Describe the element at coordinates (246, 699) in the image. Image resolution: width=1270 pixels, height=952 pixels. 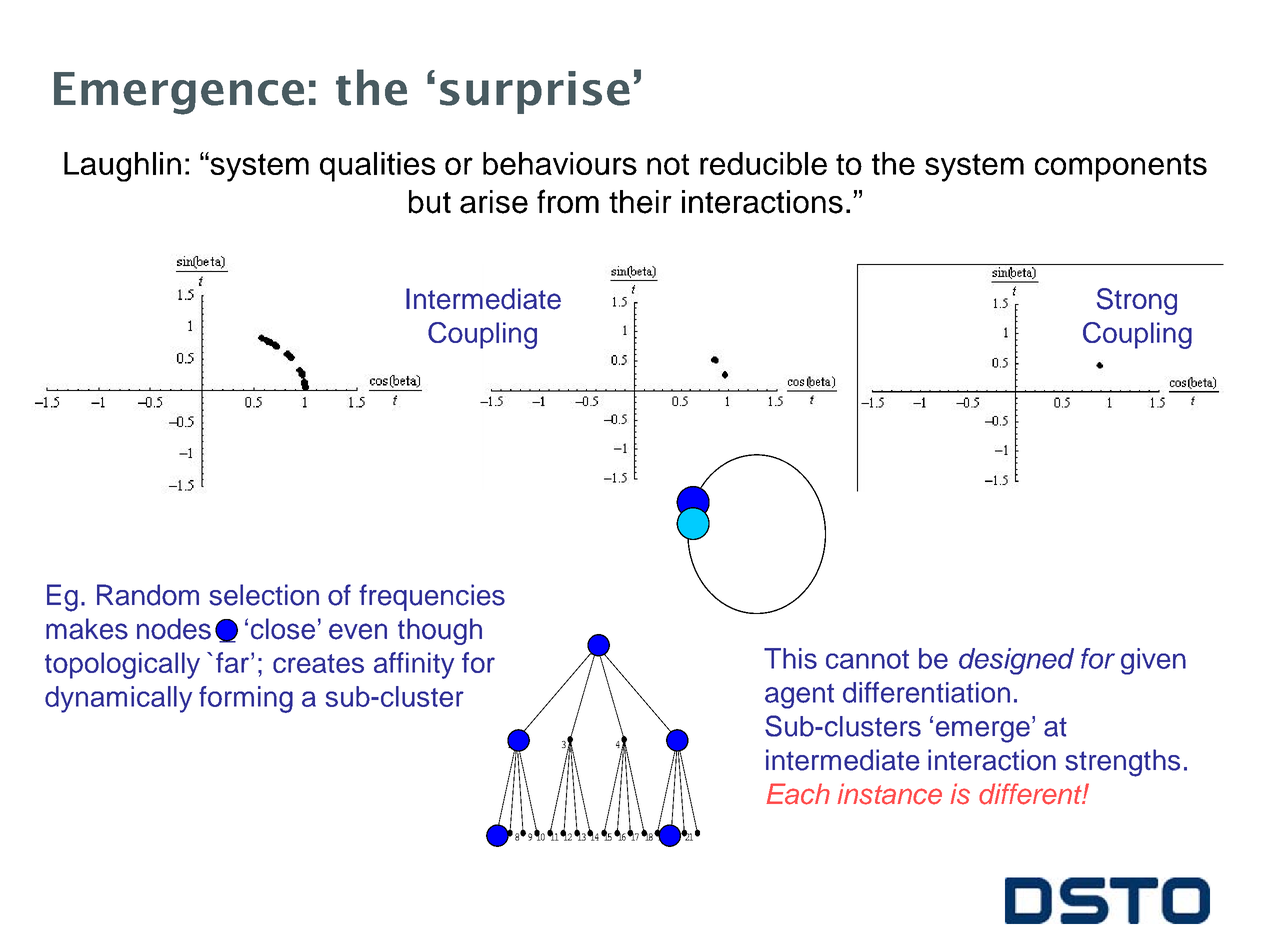
I see `forming` at that location.
